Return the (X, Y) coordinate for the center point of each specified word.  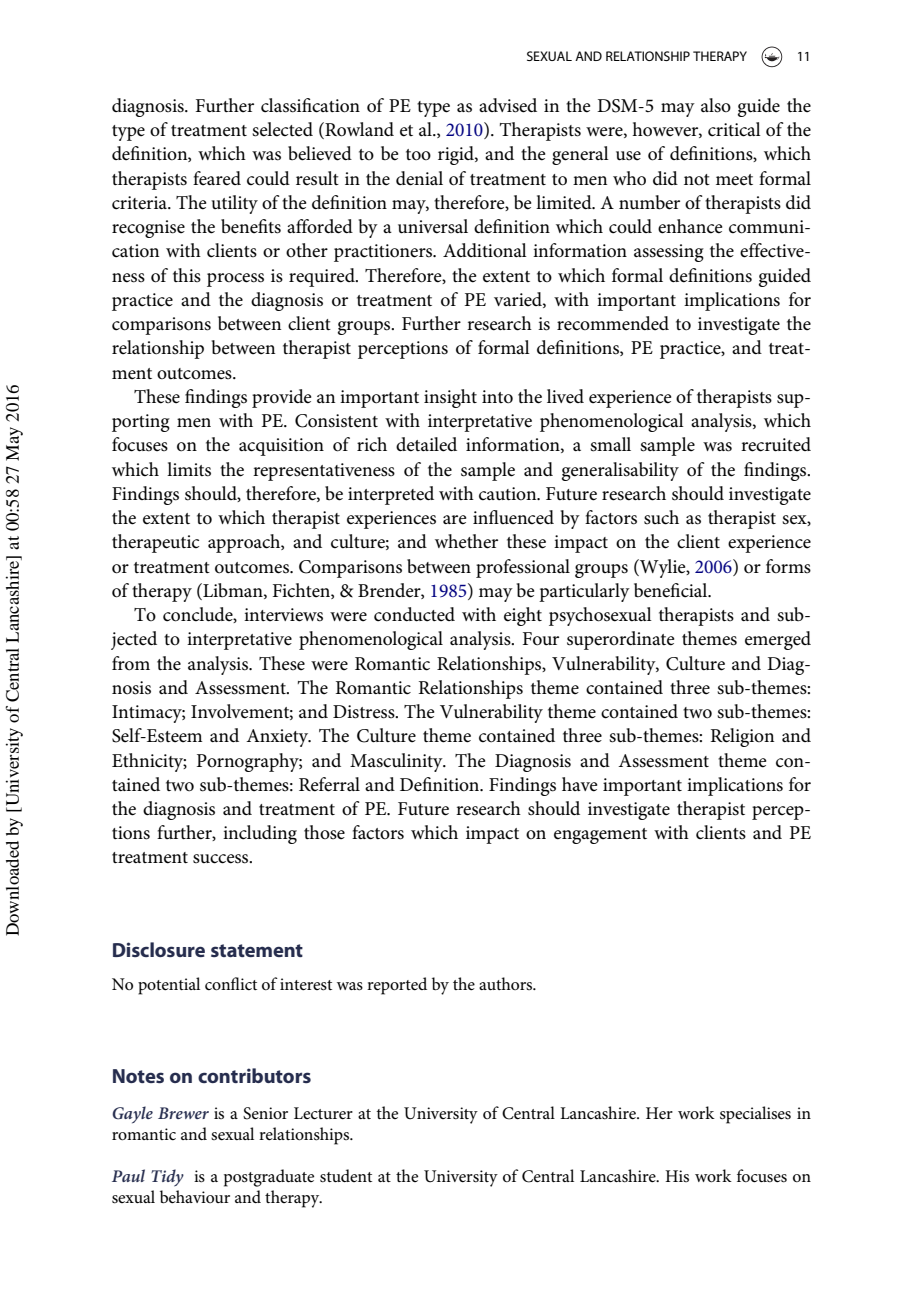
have (579, 784)
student (346, 1176)
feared (217, 178)
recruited (776, 444)
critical (734, 129)
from (131, 663)
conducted (414, 614)
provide (281, 398)
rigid (457, 155)
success (222, 859)
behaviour (195, 1197)
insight (450, 398)
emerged (778, 640)
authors (507, 983)
